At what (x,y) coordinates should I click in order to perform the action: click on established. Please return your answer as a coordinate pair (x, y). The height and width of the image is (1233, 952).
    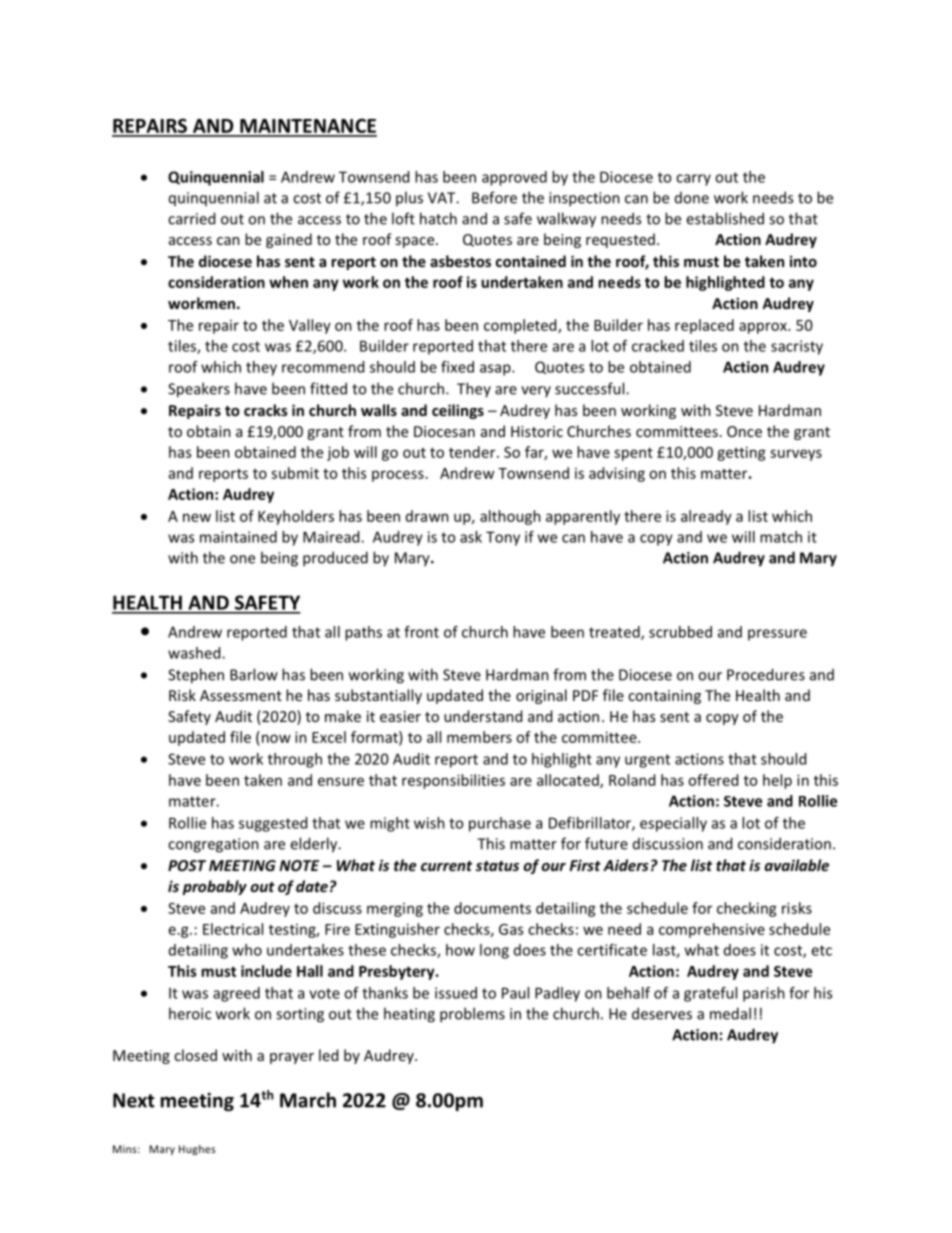
    Looking at the image, I should click on (725, 218).
